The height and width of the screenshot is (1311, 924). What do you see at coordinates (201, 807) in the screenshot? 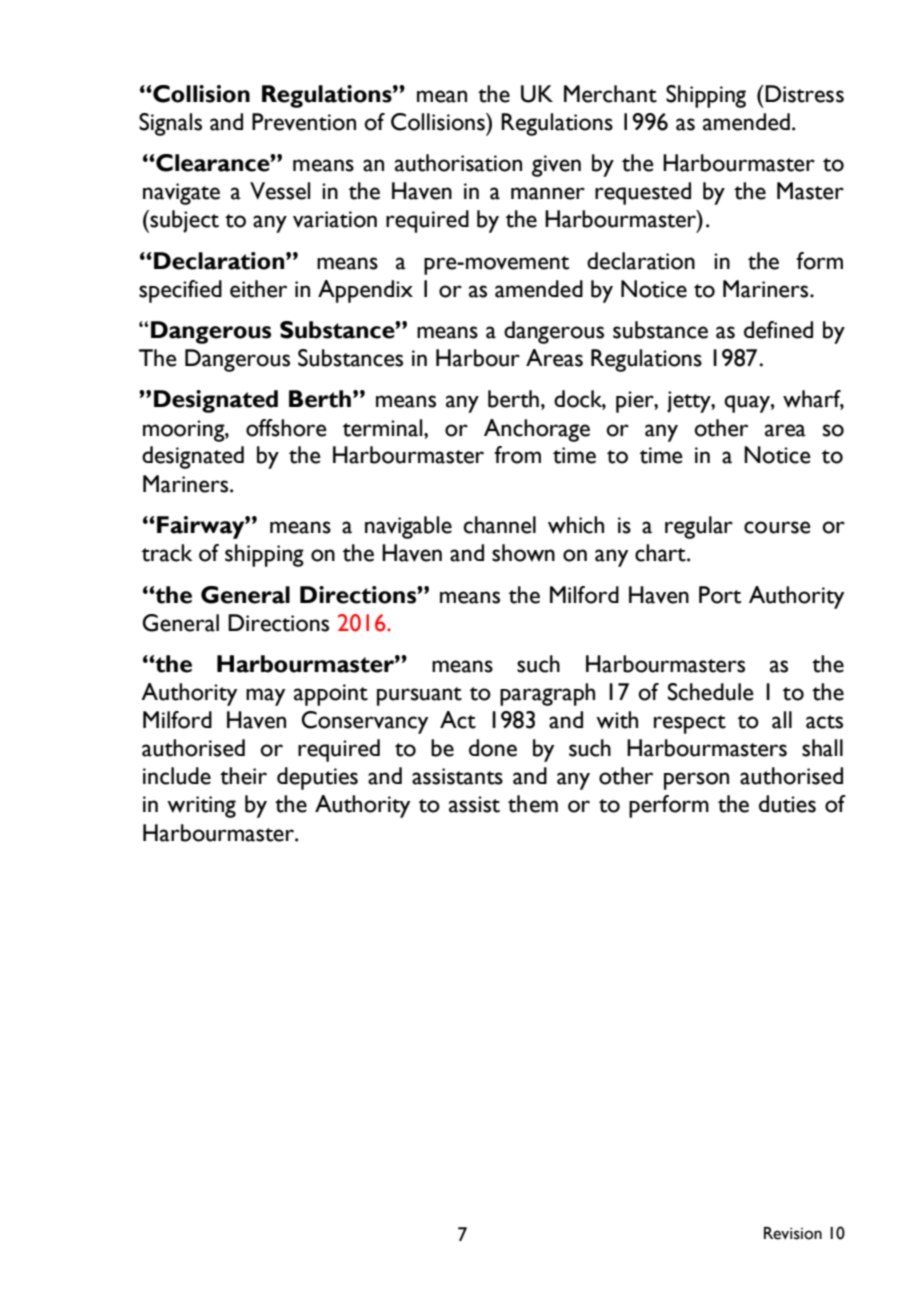
I see `writing` at bounding box center [201, 807].
